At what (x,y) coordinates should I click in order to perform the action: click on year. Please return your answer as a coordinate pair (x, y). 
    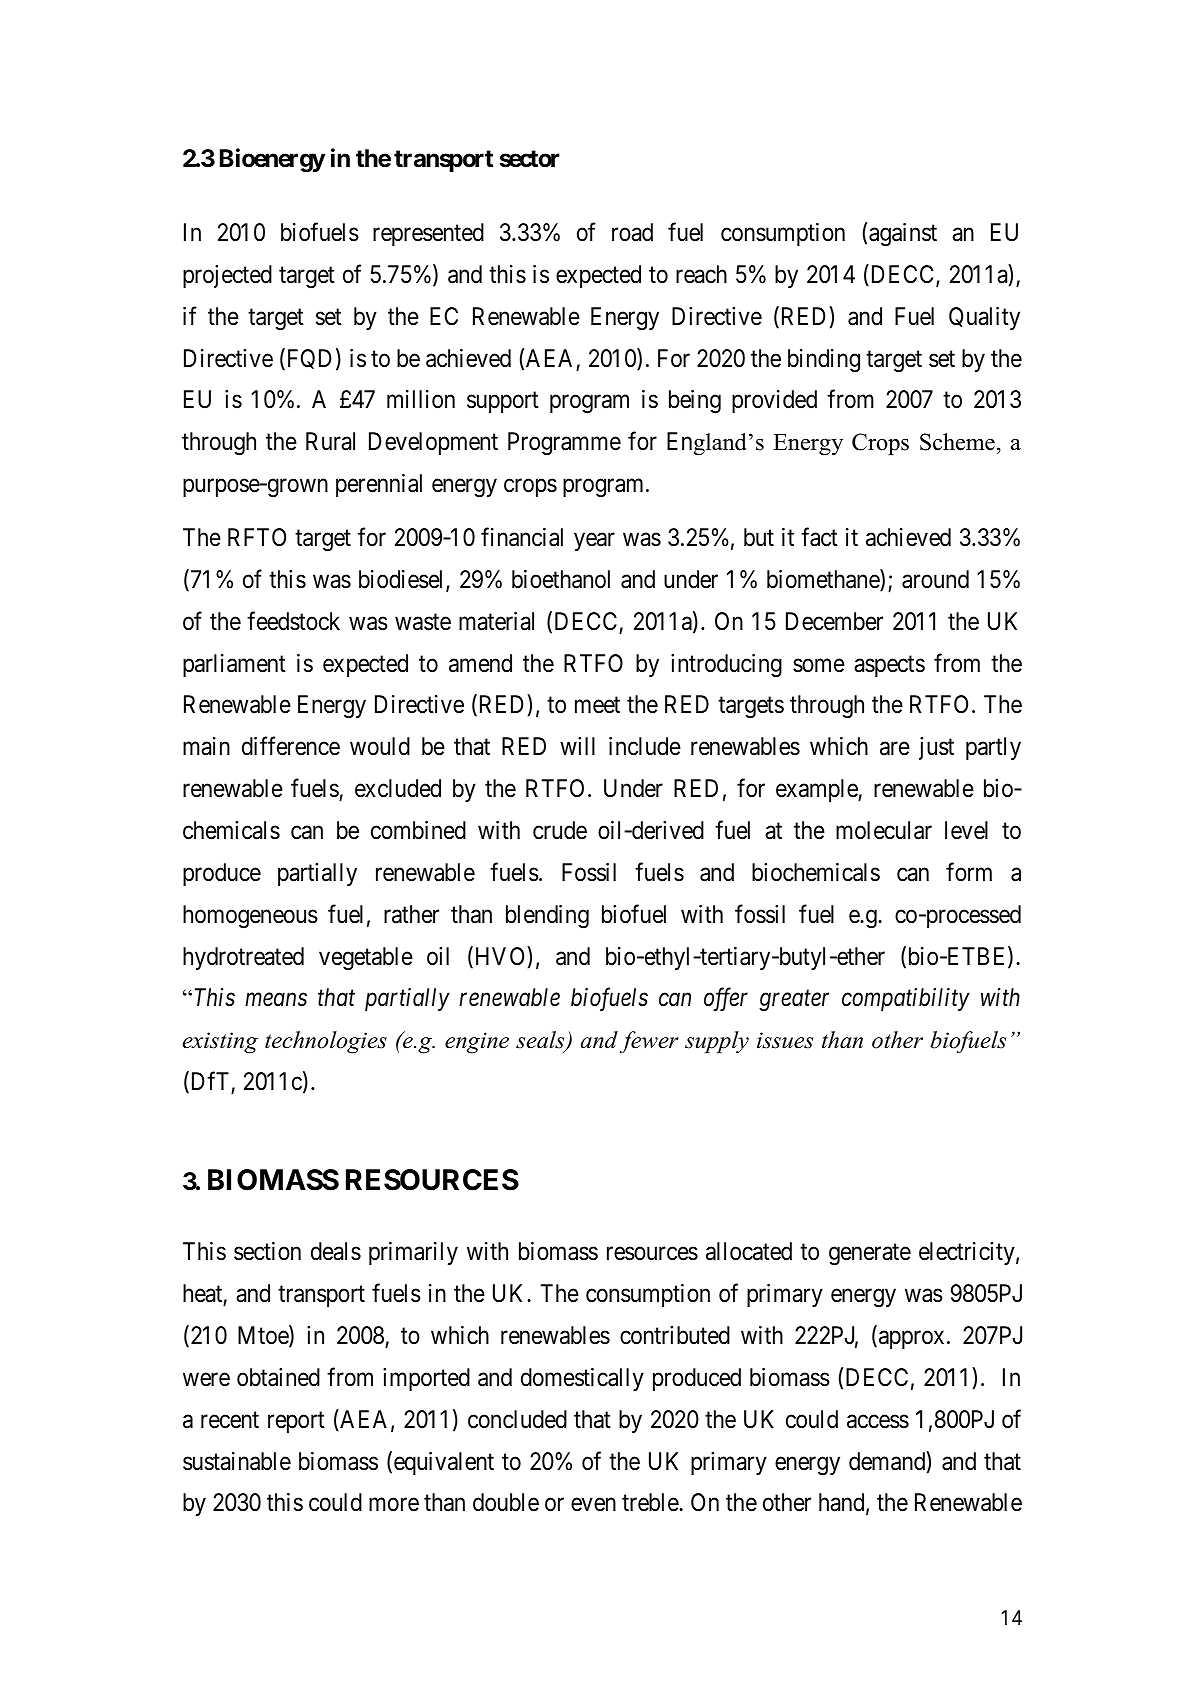
    Looking at the image, I should click on (594, 542).
